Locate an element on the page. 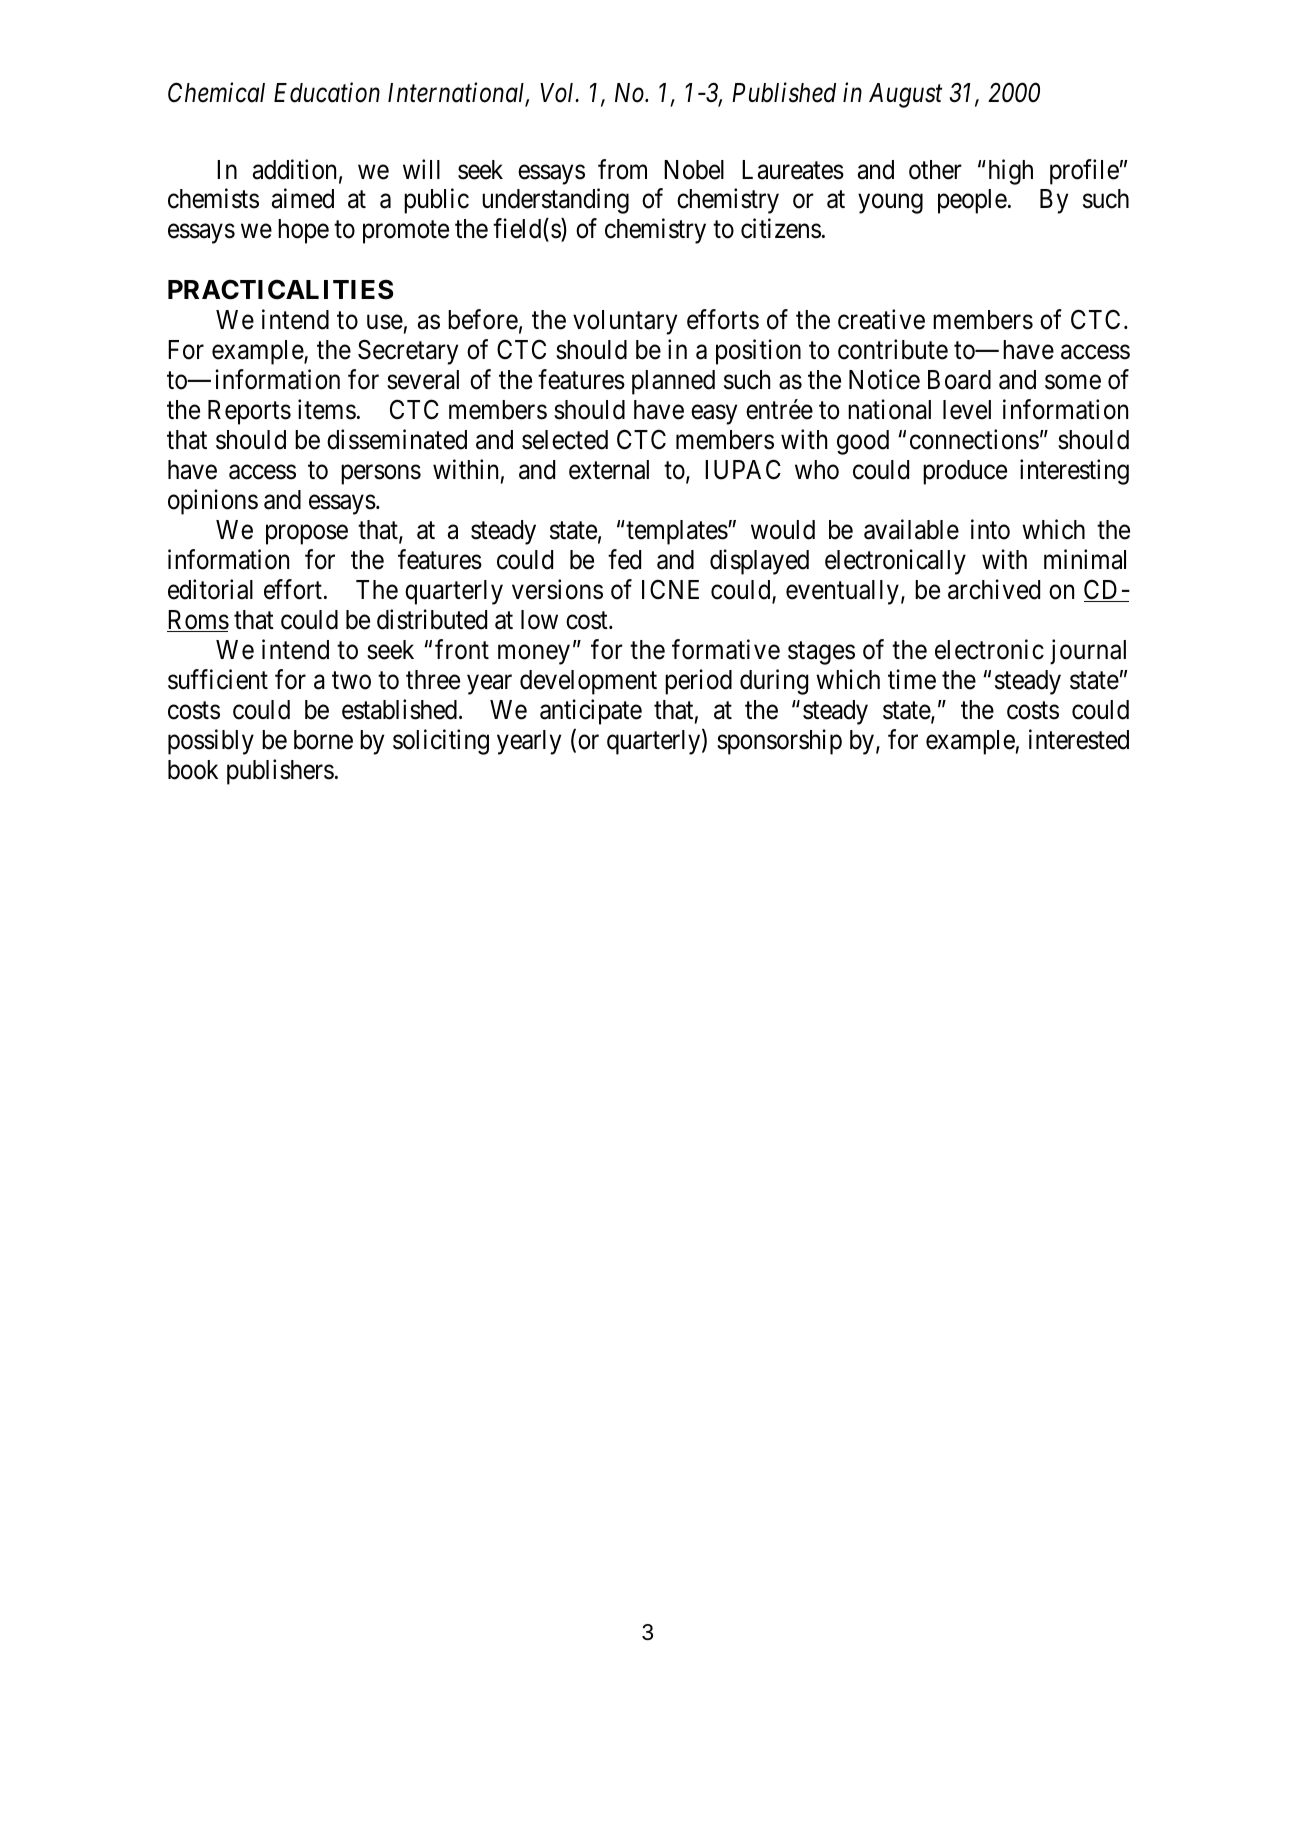  level is located at coordinates (967, 410).
